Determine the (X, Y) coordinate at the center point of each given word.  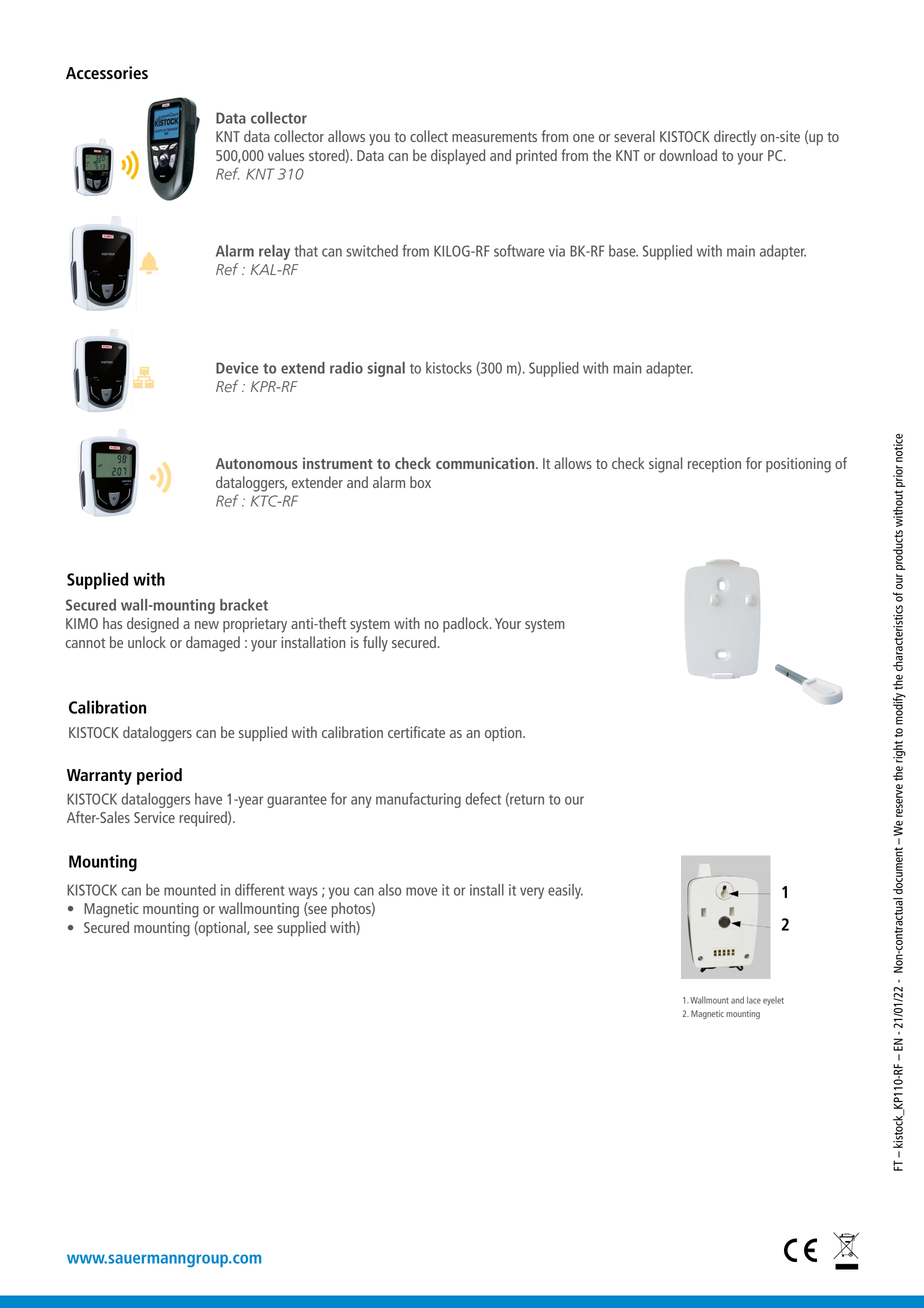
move (421, 891)
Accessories (107, 72)
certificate (416, 732)
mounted (190, 890)
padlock (467, 625)
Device (237, 368)
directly (735, 138)
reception (714, 465)
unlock (147, 642)
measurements (494, 137)
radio (346, 368)
